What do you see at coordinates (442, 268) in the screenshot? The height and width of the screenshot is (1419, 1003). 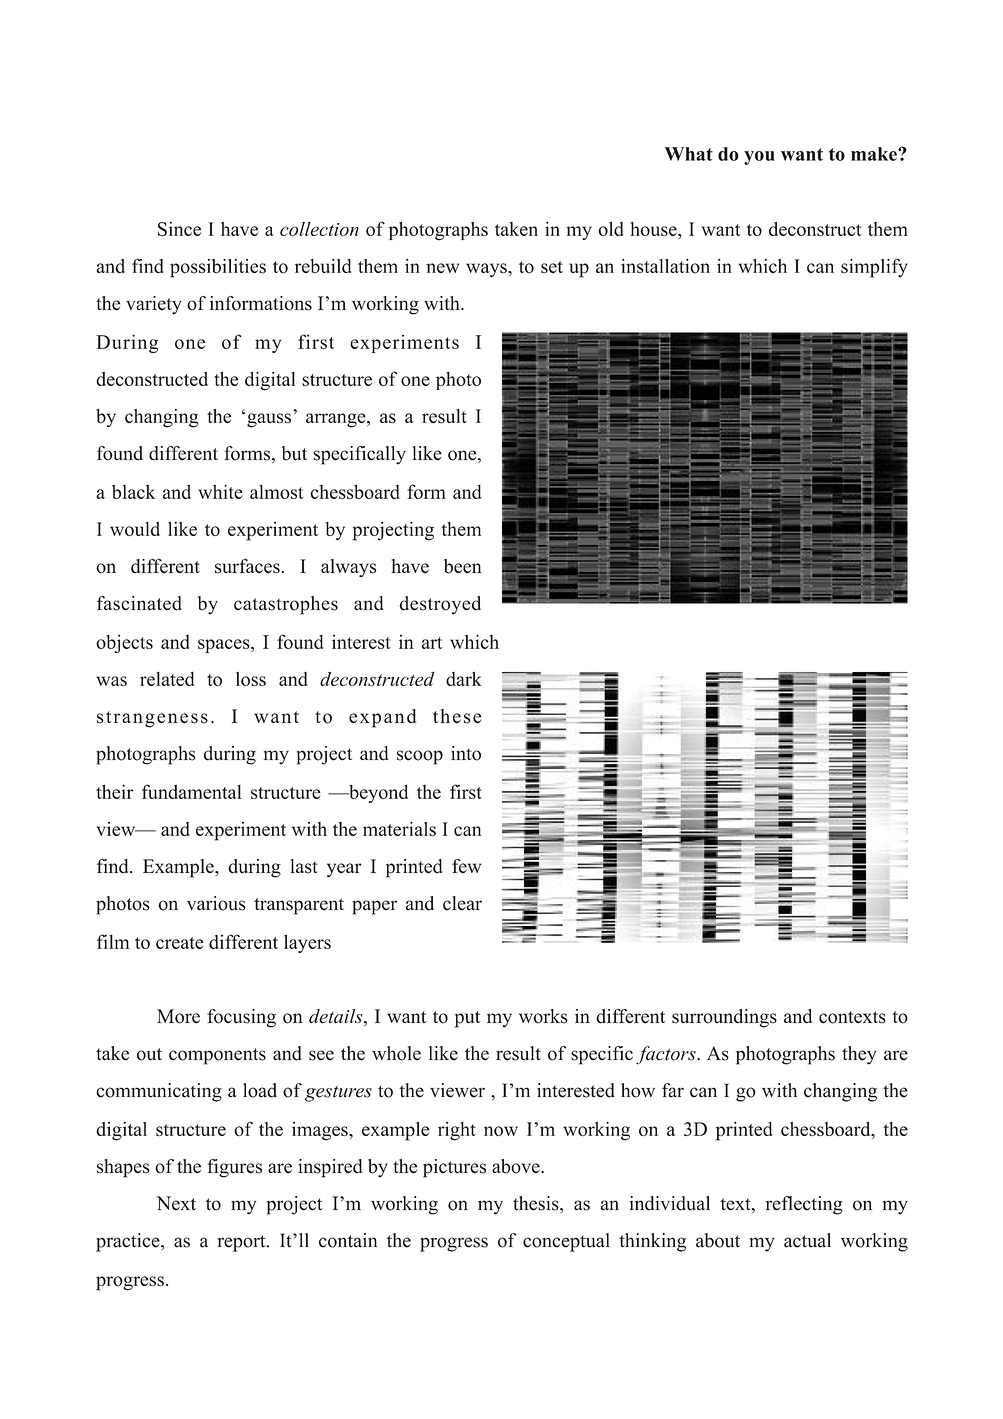 I see `new` at bounding box center [442, 268].
